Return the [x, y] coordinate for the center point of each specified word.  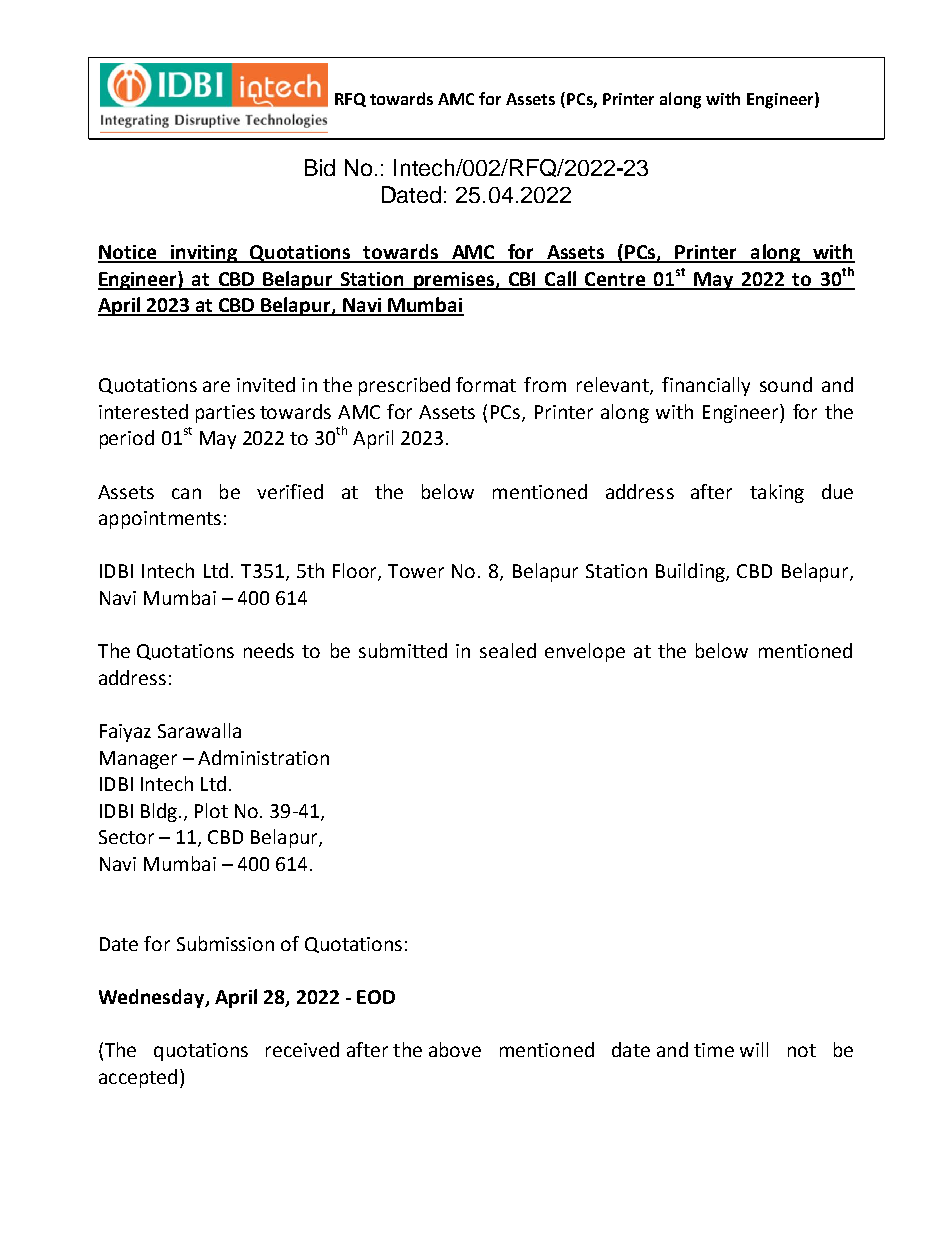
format [486, 384]
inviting [204, 254]
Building [691, 572]
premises [454, 281]
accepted [138, 1078]
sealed [508, 650]
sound [786, 384]
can [186, 493]
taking [777, 493]
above [455, 1049]
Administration [263, 757]
